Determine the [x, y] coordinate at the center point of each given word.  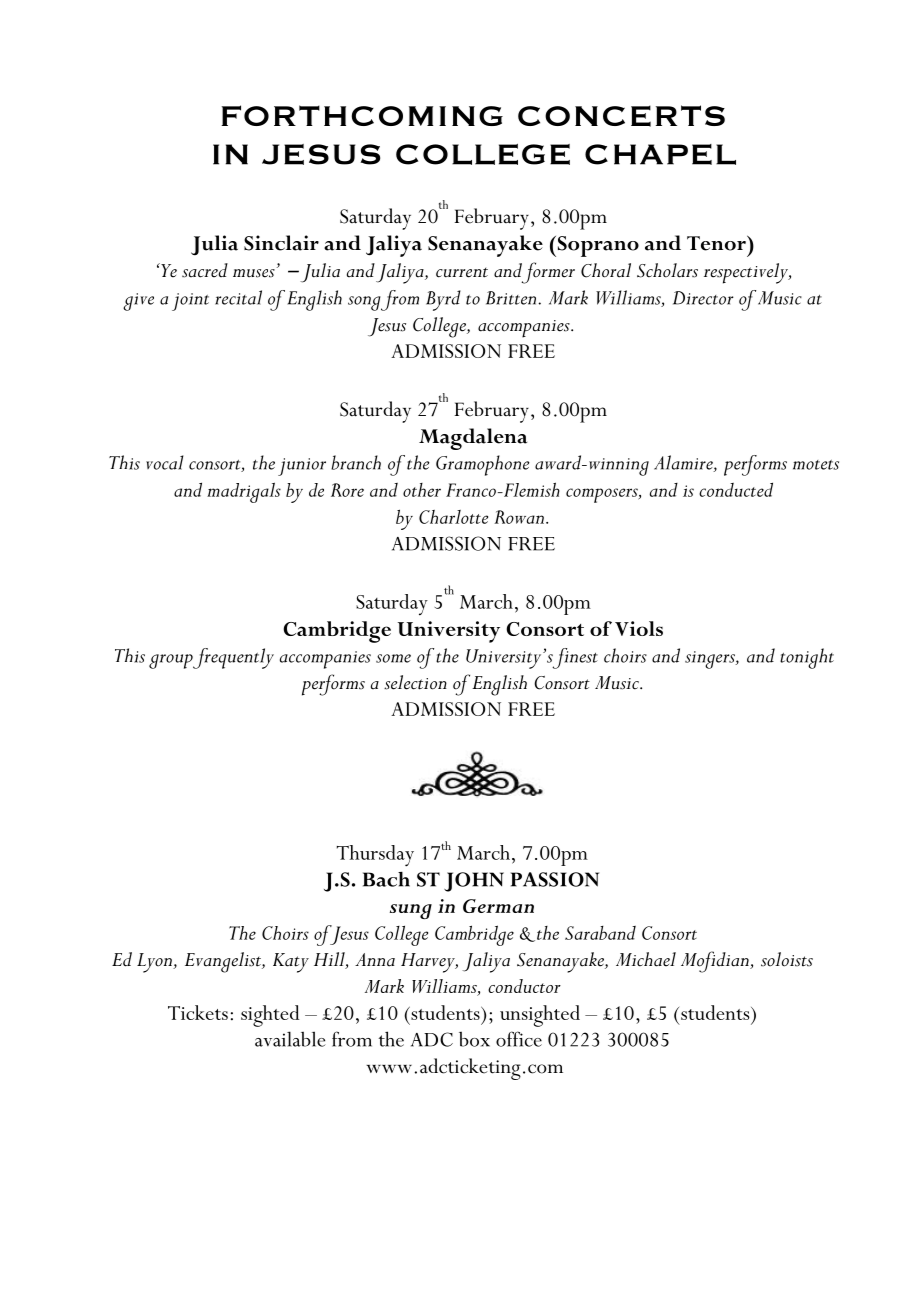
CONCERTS [621, 116]
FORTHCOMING [362, 115]
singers [711, 660]
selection [415, 682]
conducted [736, 489]
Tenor [717, 243]
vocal [164, 462]
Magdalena [473, 439]
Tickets [198, 1012]
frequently [233, 658]
